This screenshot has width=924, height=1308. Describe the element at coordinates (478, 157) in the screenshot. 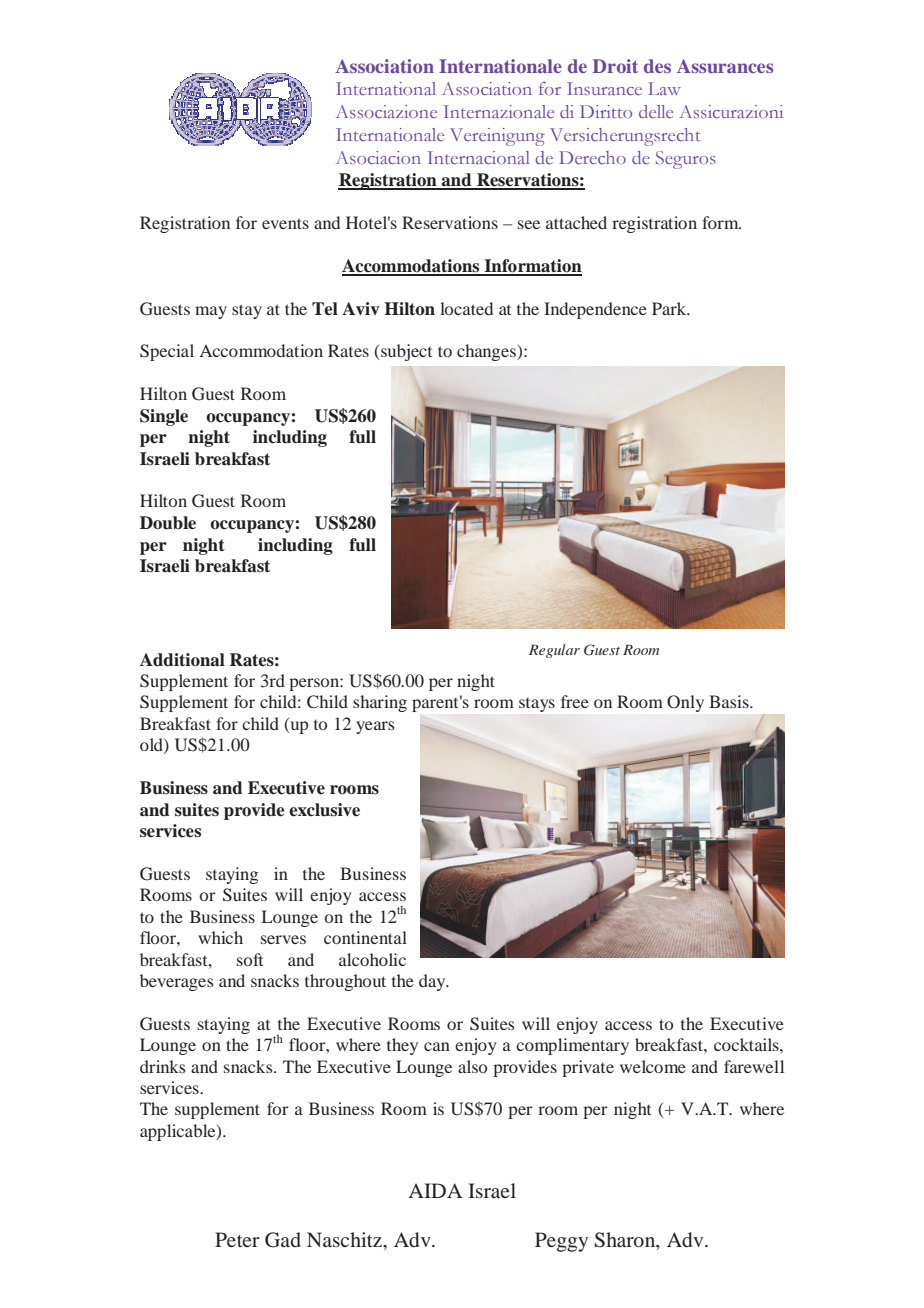

I see `Internacional` at that location.
